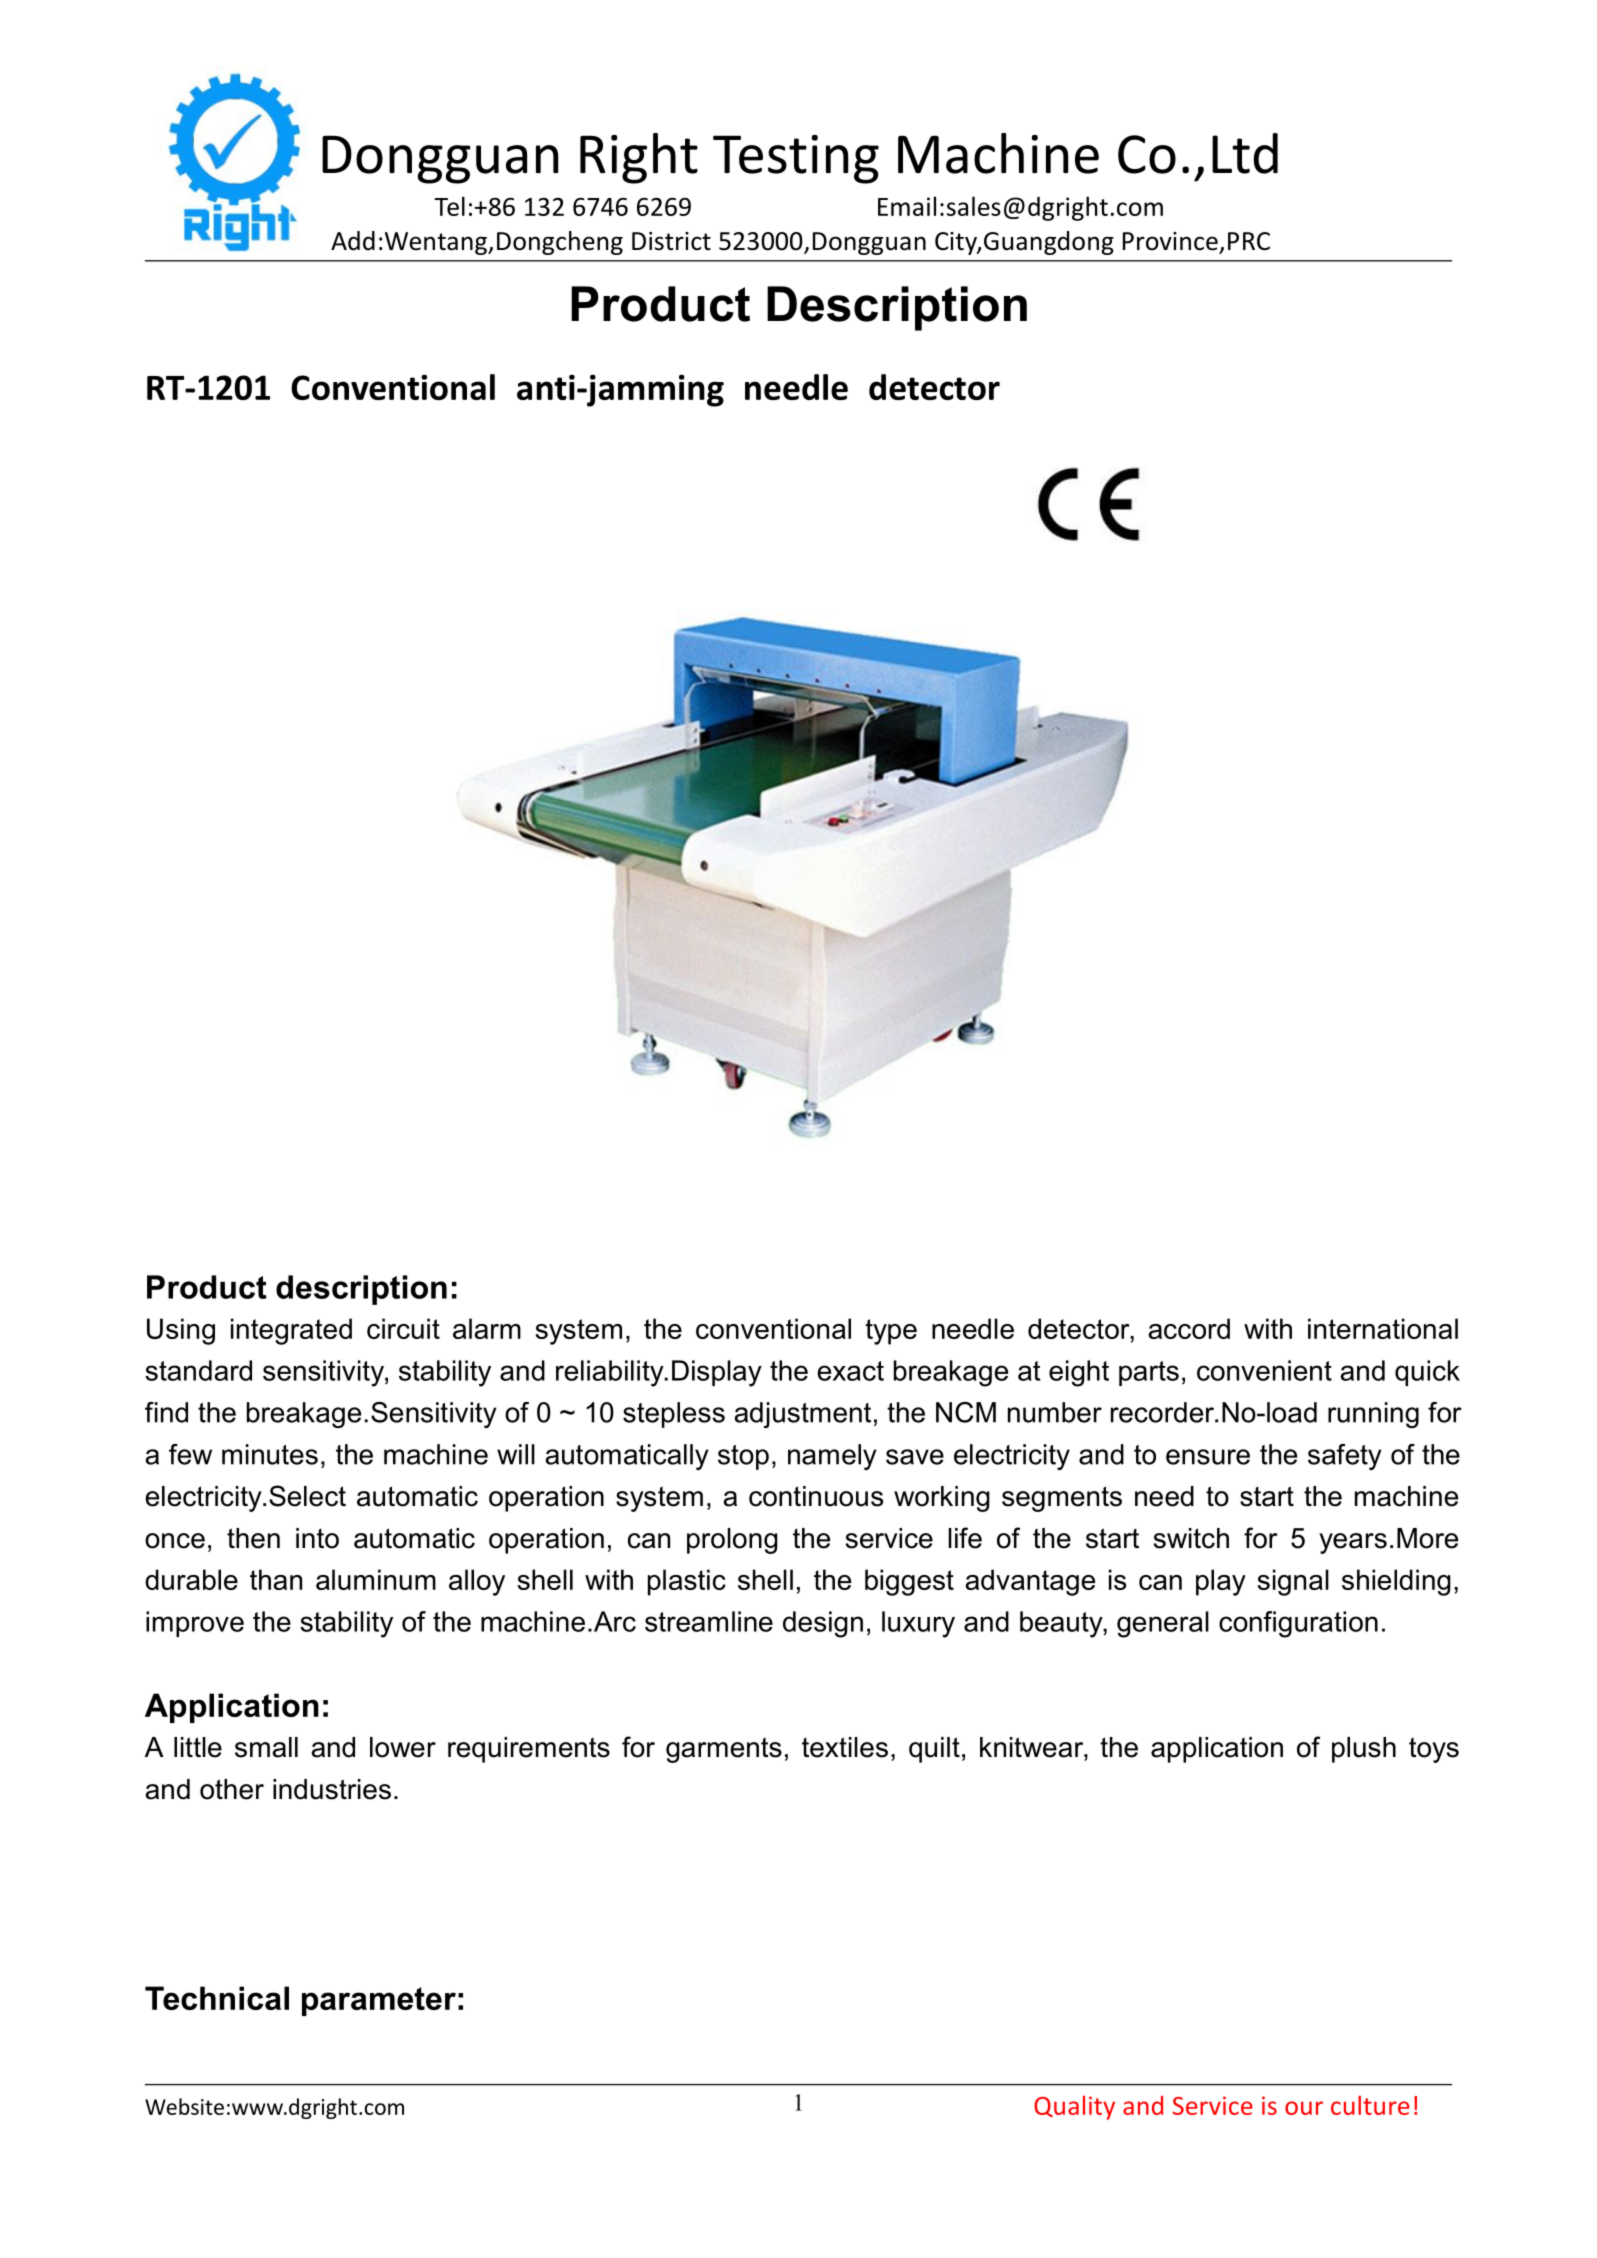 This document has height=2258, width=1597. I want to click on accord, so click(1189, 1328).
